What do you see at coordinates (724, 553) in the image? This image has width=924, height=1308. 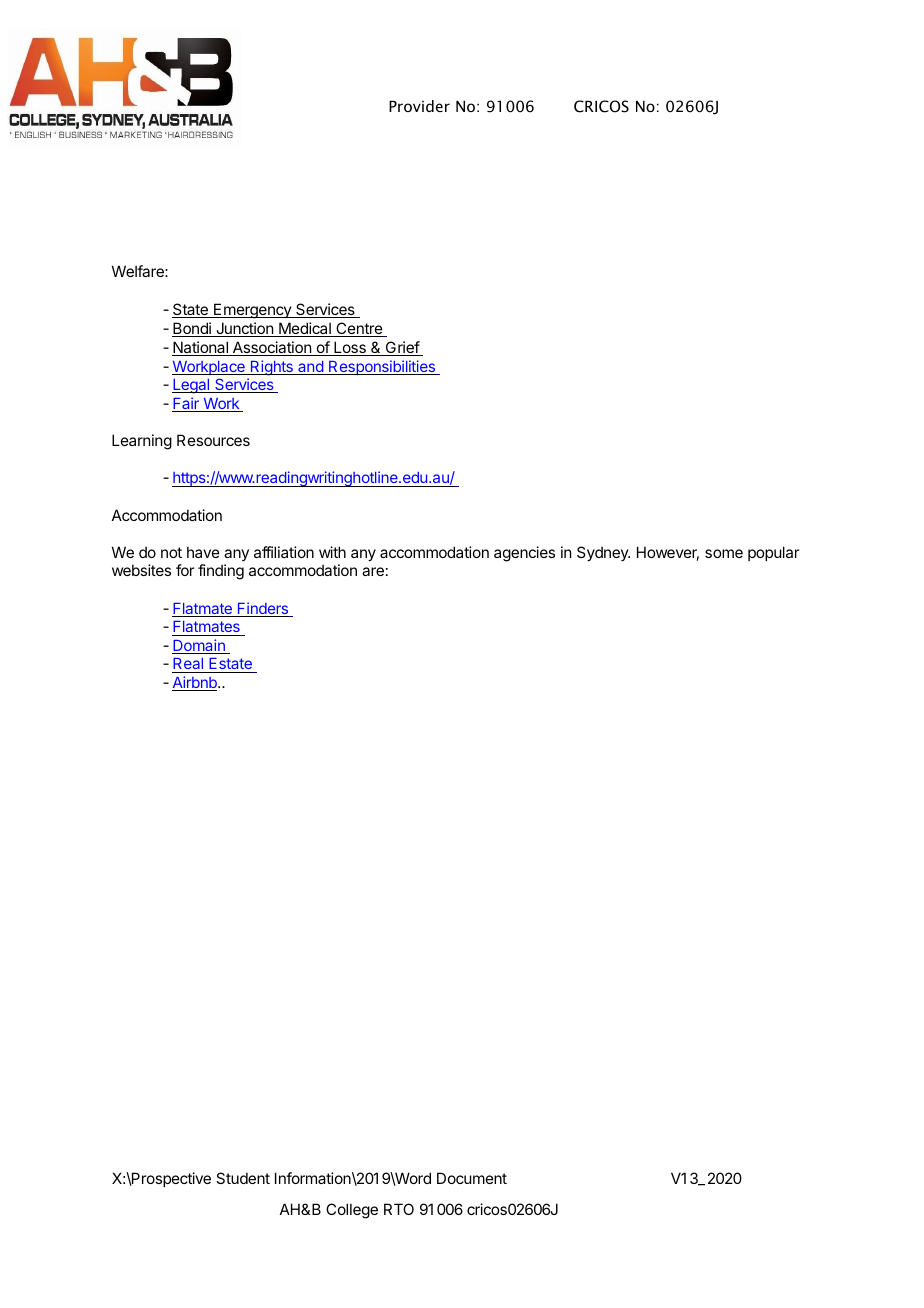 I see `some` at bounding box center [724, 553].
